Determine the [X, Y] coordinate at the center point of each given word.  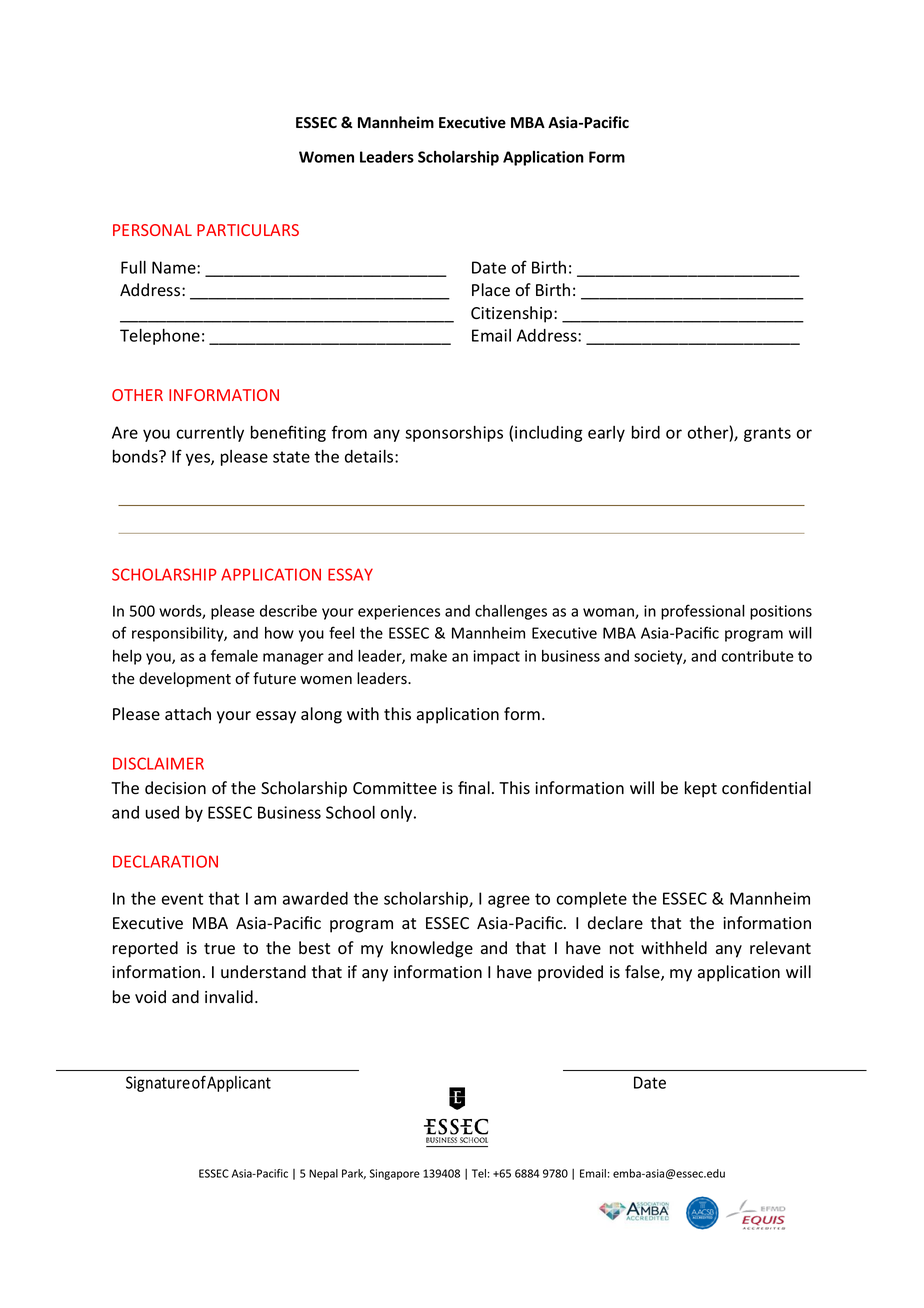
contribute [758, 656]
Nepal [323, 1174]
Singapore [395, 1174]
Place [491, 290]
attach [188, 714]
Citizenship [513, 314]
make [429, 656]
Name [175, 267]
